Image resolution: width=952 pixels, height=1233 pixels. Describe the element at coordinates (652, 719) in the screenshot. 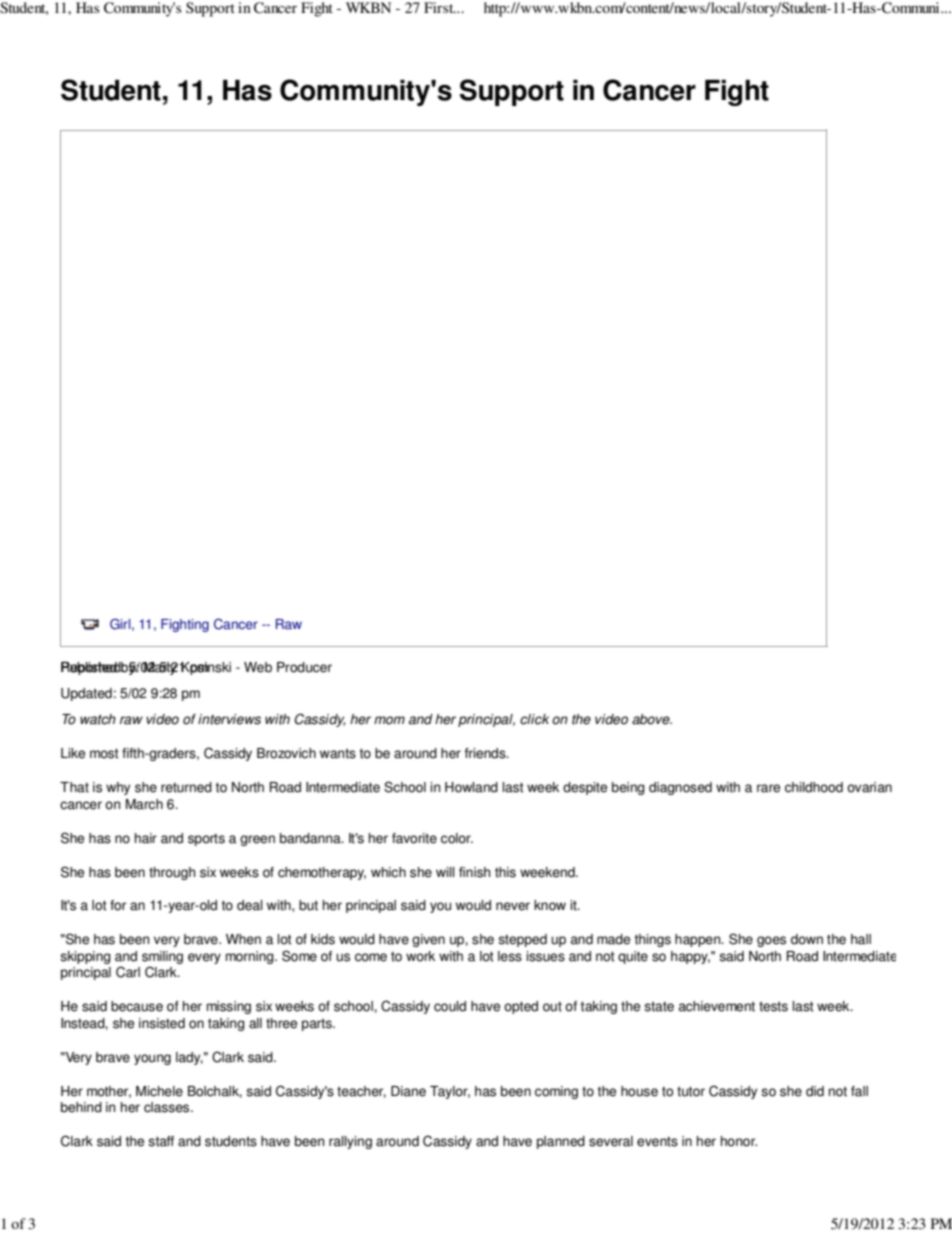

I see `above` at that location.
